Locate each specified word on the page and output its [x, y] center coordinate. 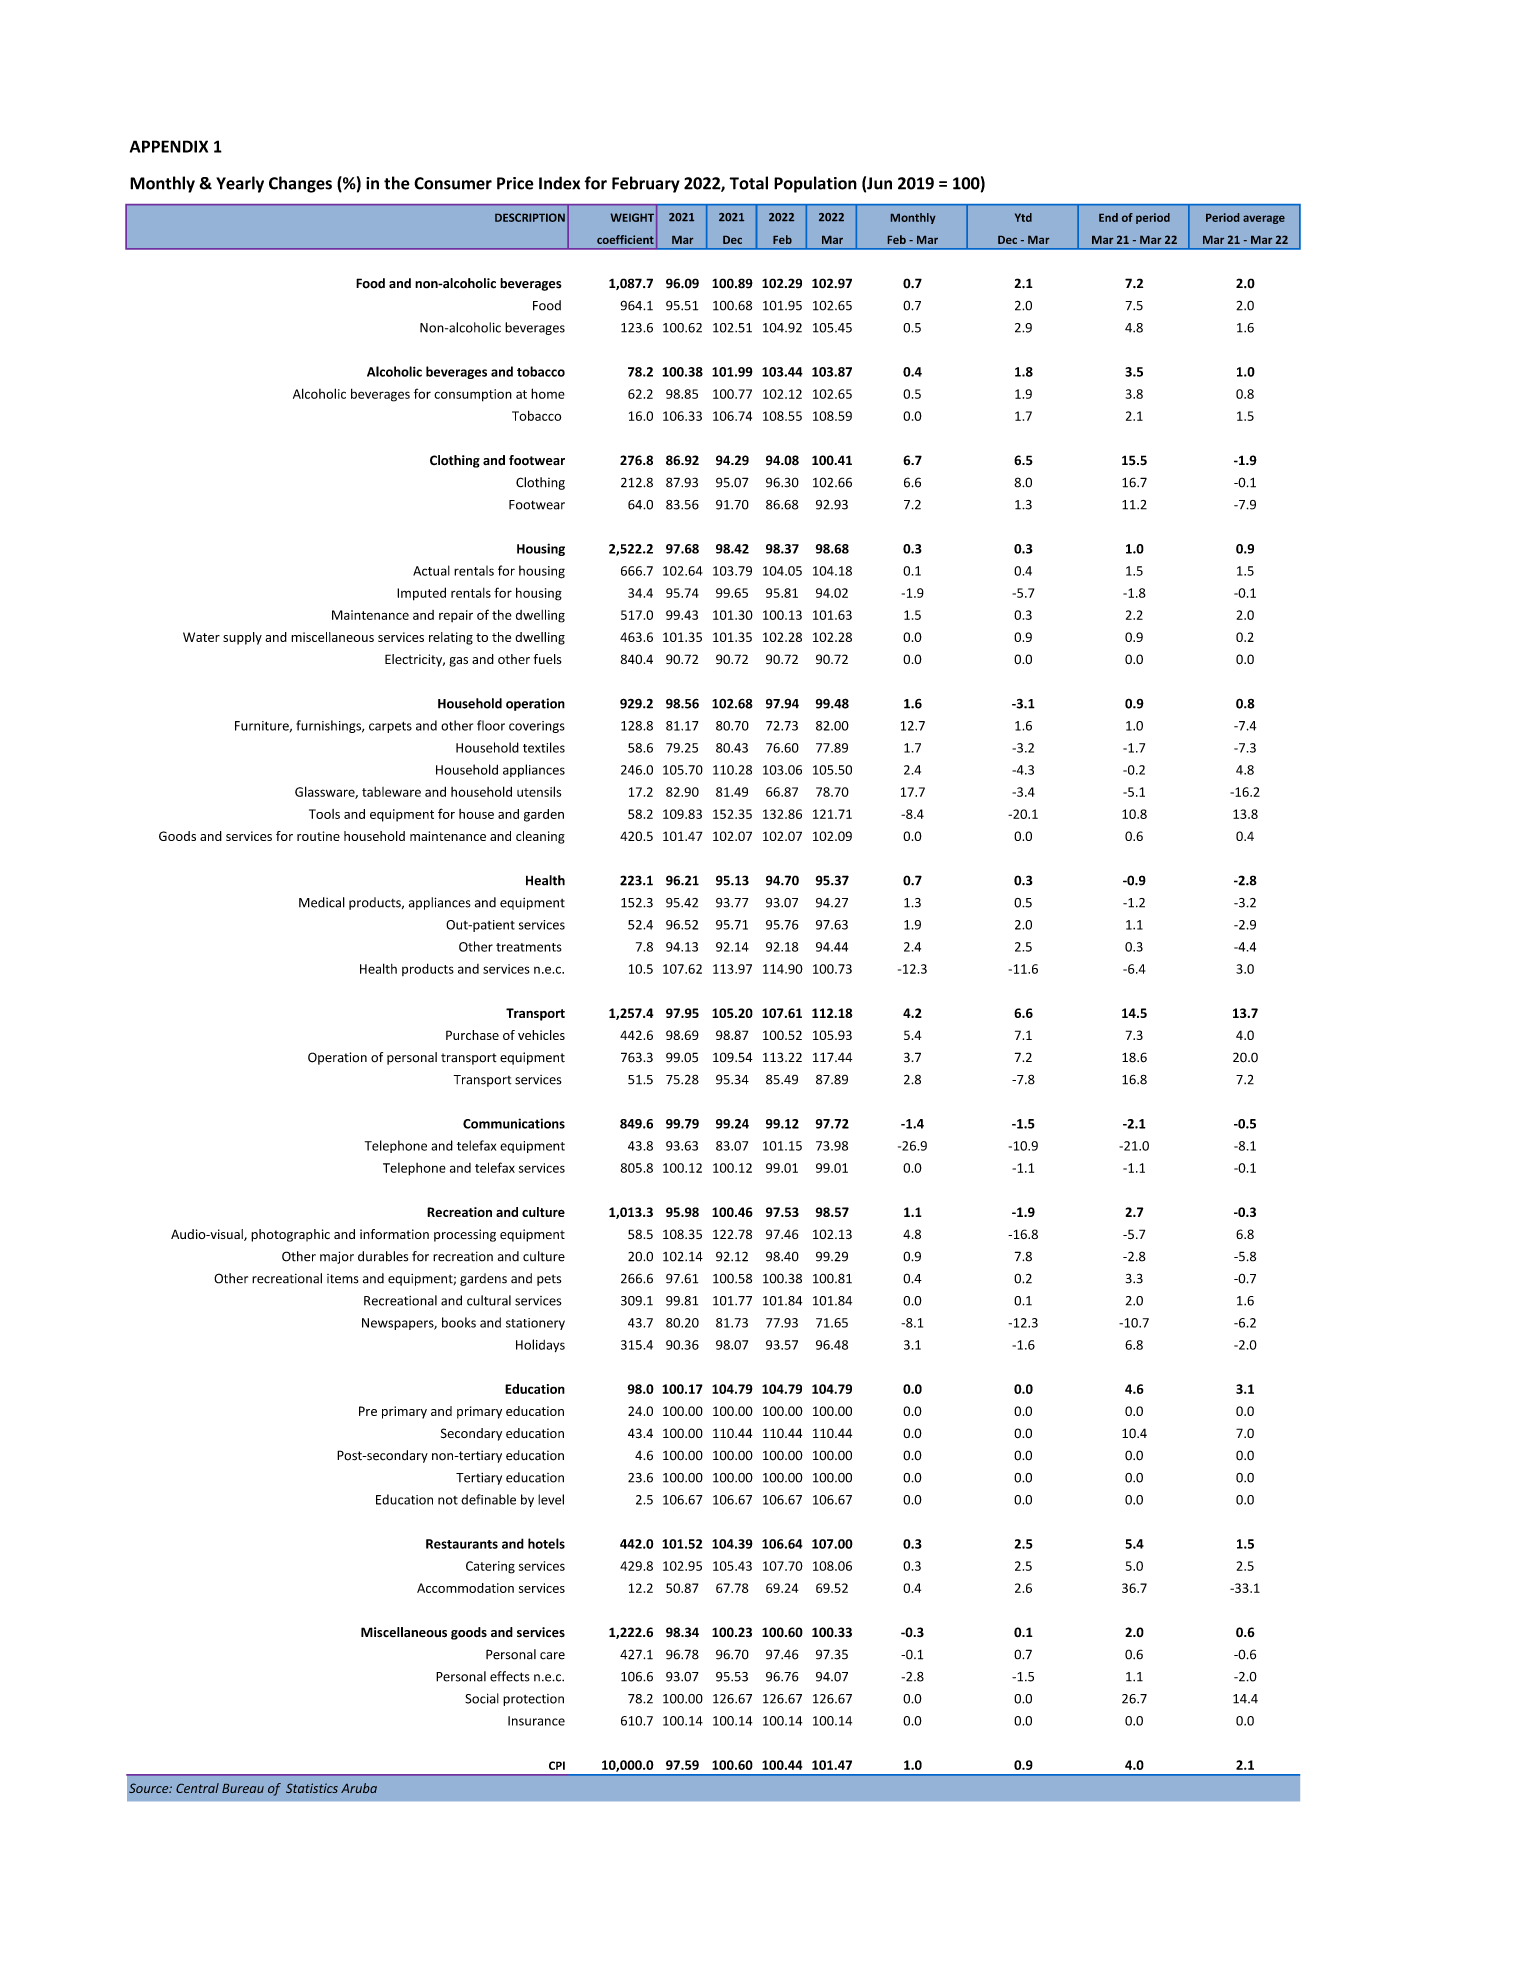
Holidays [540, 1345]
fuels [547, 659]
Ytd [1023, 217]
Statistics [312, 1788]
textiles [544, 747]
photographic [290, 1235]
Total [748, 183]
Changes [300, 184]
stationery [535, 1324]
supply [242, 638]
